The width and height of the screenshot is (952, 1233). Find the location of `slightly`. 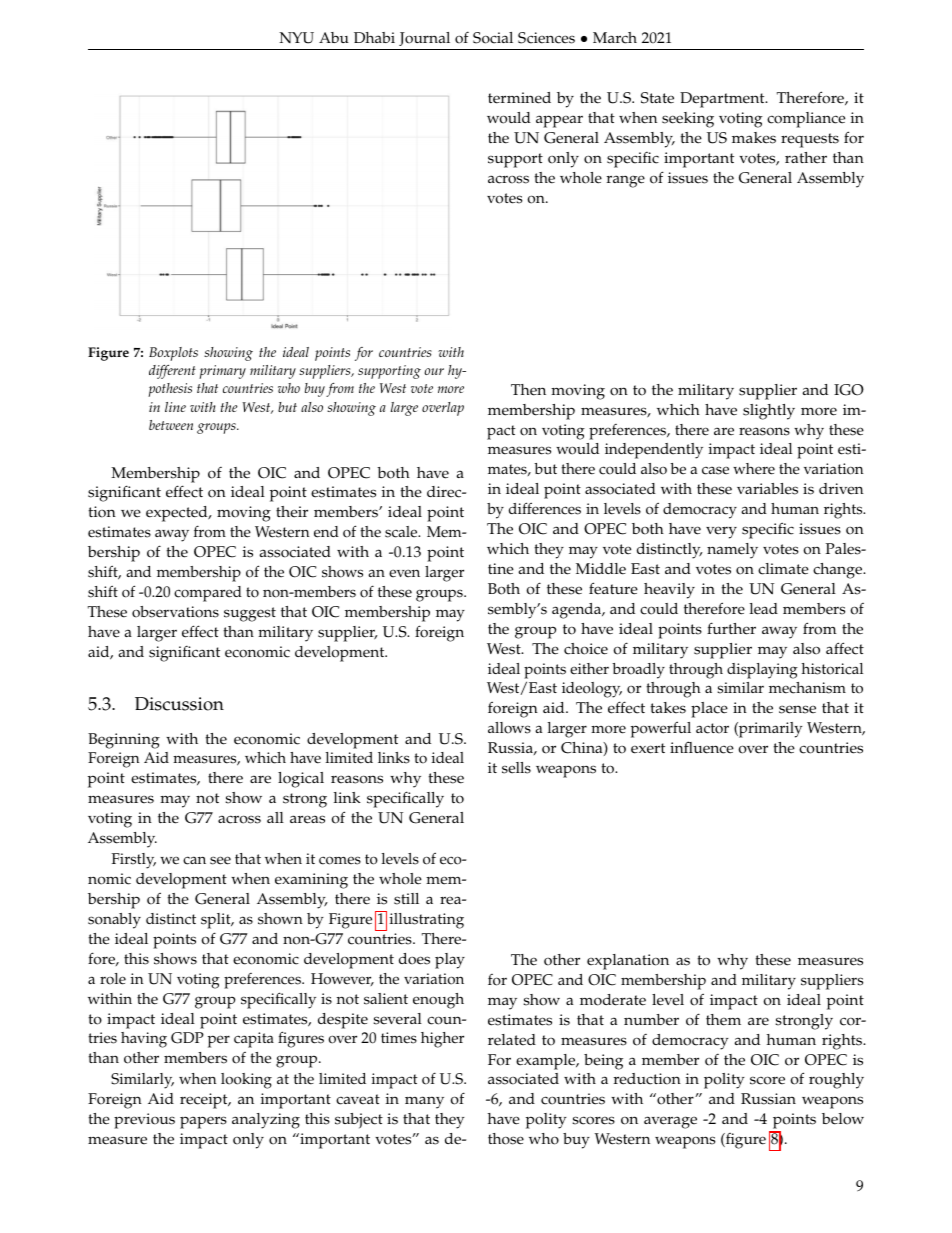

slightly is located at coordinates (769, 412).
